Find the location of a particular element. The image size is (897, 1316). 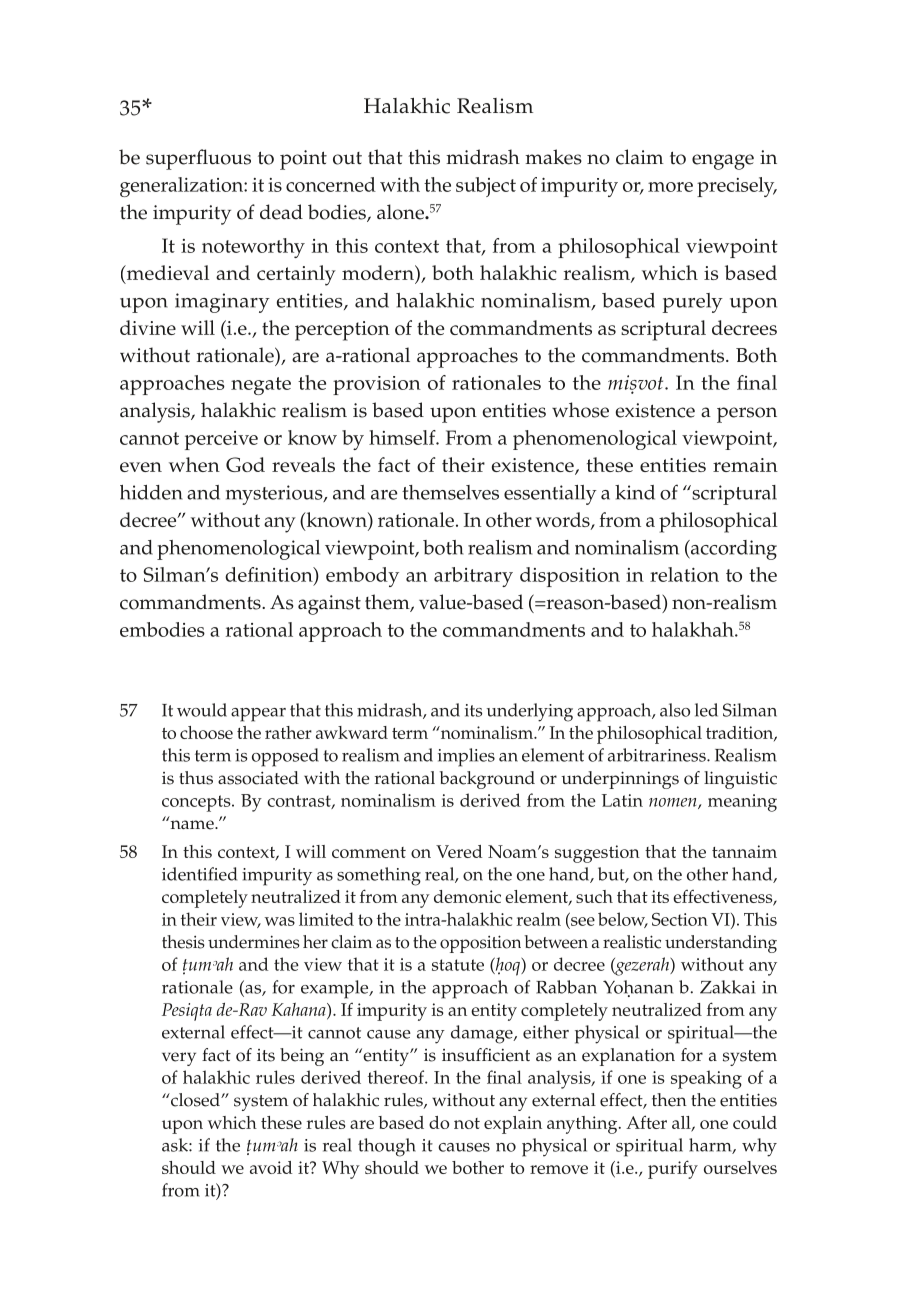

avoid is located at coordinates (271, 1167).
